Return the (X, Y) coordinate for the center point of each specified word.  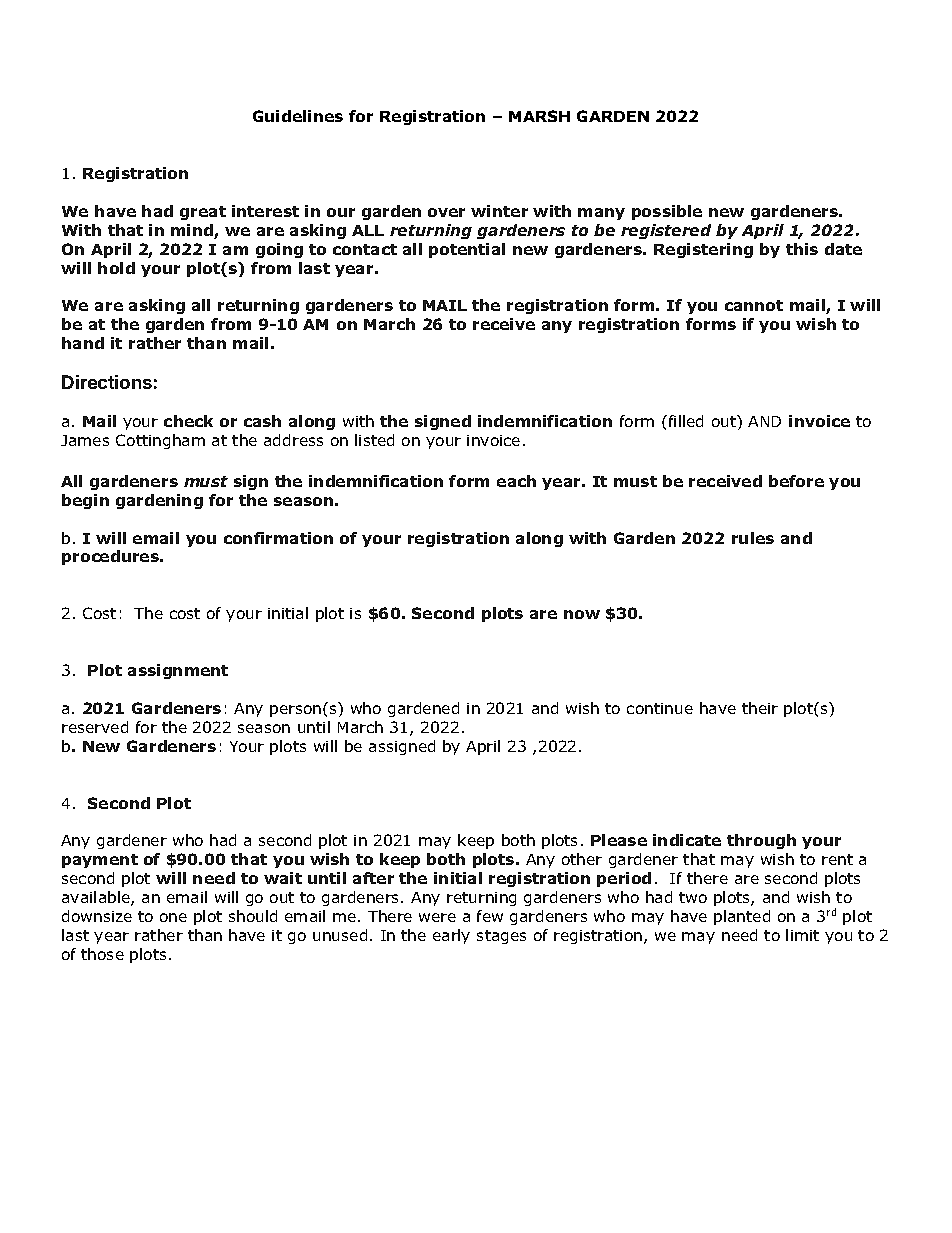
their (760, 708)
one (173, 917)
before (796, 481)
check (188, 421)
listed (374, 440)
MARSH (539, 116)
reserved (95, 727)
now (582, 614)
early (451, 936)
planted (742, 917)
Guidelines (298, 116)
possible (667, 212)
